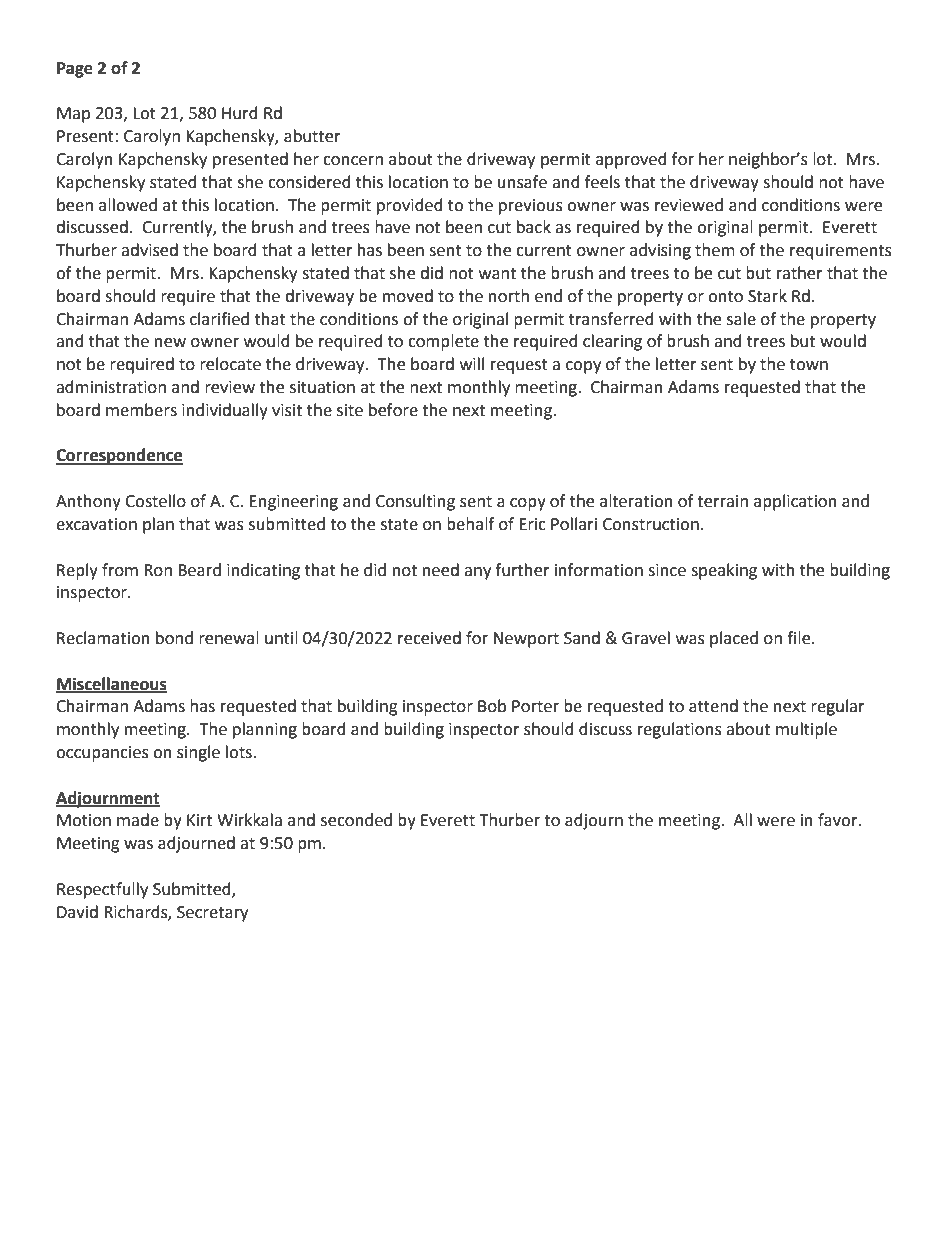 The image size is (952, 1233). Describe the element at coordinates (73, 115) in the document. I see `Map` at that location.
